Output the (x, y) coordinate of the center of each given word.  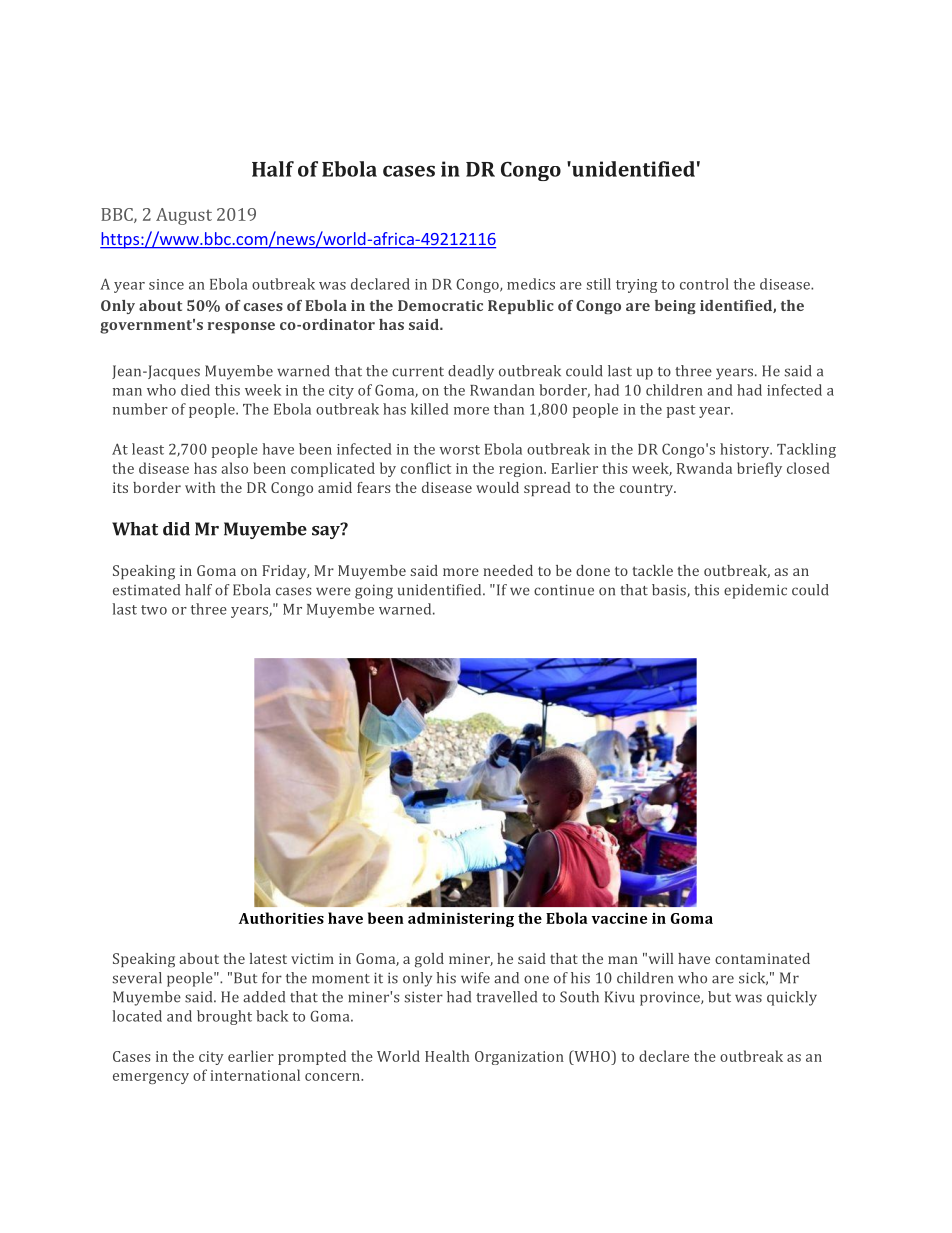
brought (224, 1017)
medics (531, 284)
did (176, 529)
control (704, 284)
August (184, 216)
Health (447, 1056)
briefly (759, 469)
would (497, 487)
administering (461, 919)
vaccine (619, 918)
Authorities (281, 918)
